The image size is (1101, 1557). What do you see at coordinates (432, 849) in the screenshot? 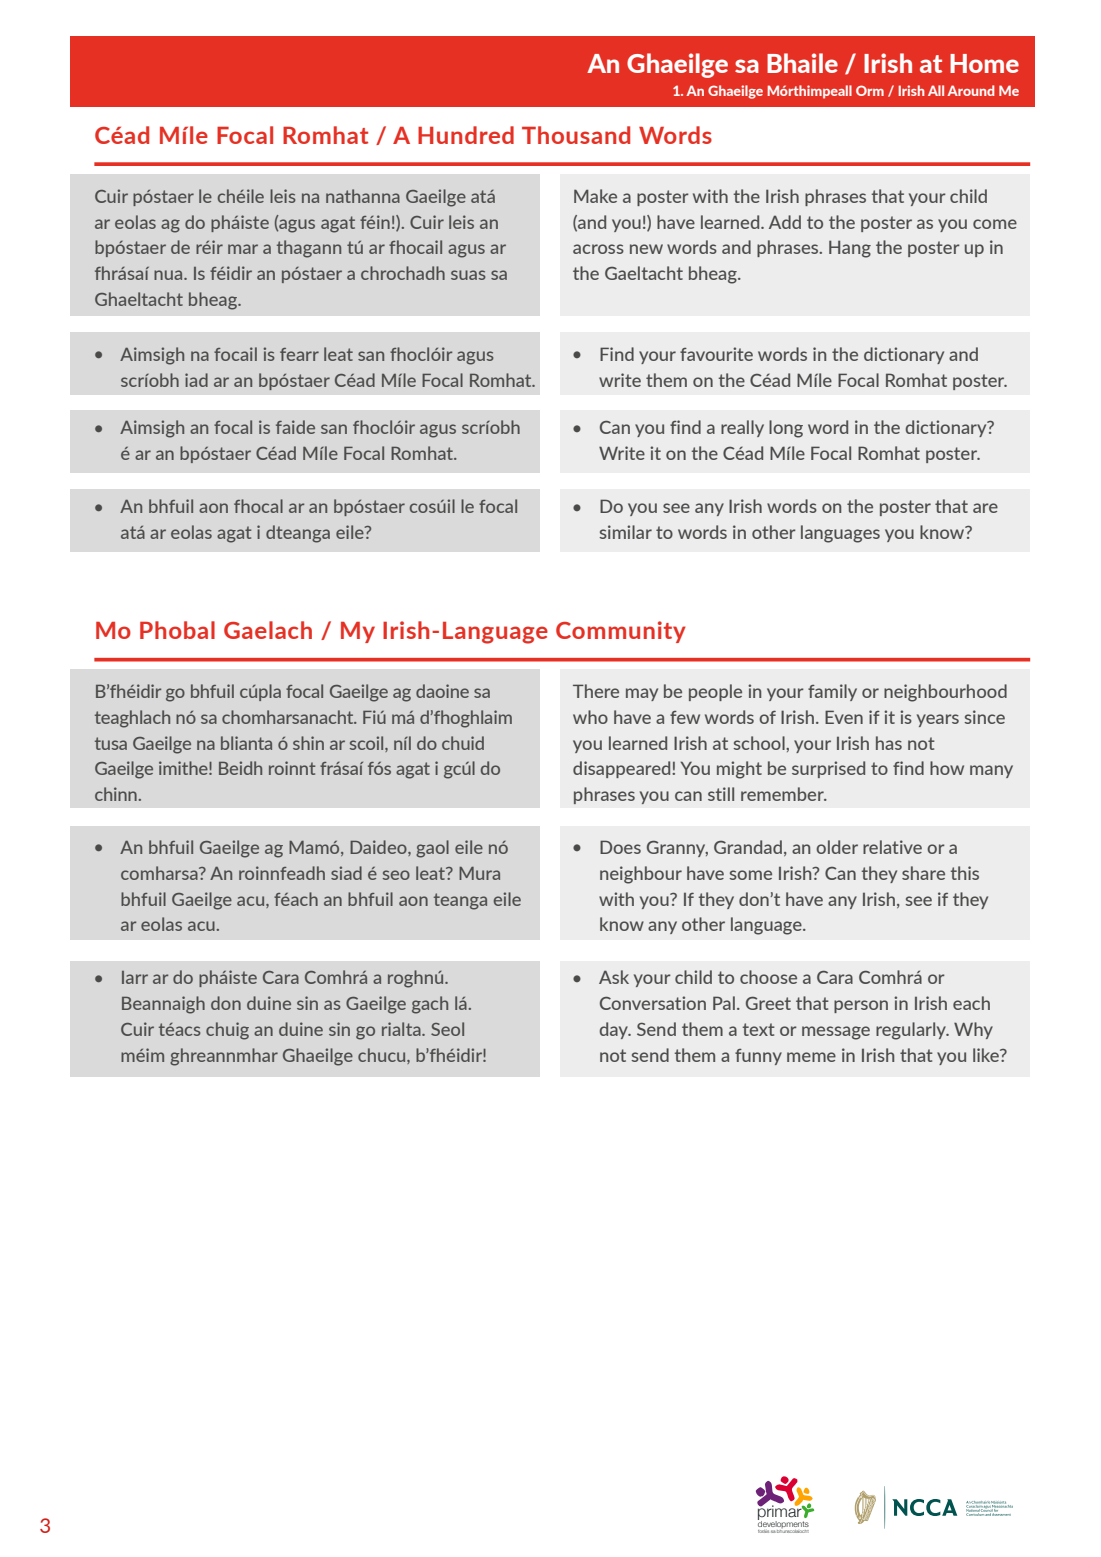
I see `gaol` at bounding box center [432, 849].
